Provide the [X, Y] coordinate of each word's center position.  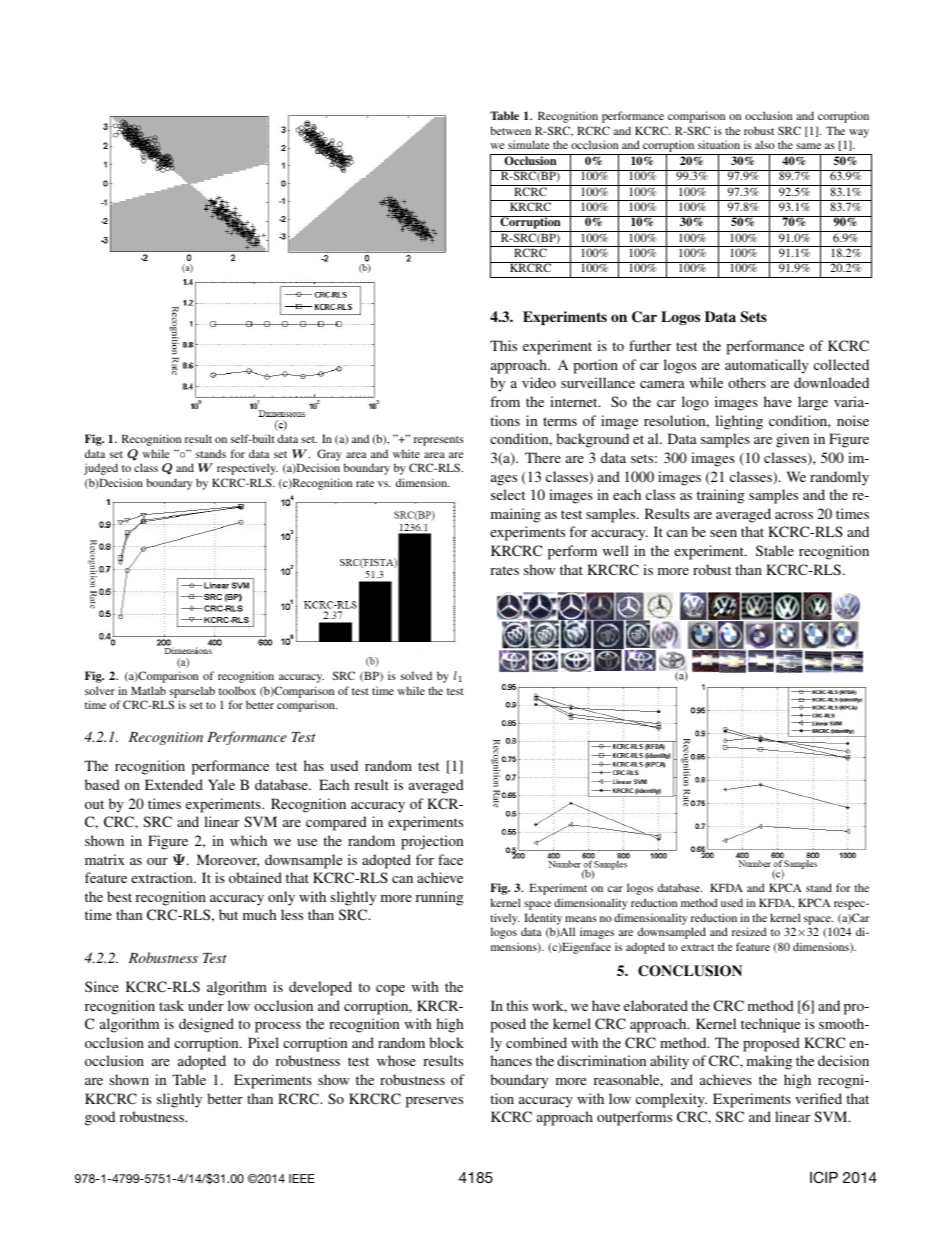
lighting [739, 422]
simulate [528, 144]
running [439, 898]
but [228, 914]
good [100, 1118]
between [510, 130]
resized [749, 931]
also [765, 144]
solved [416, 675]
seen [723, 533]
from [505, 401]
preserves [434, 1102]
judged [101, 469]
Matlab [148, 690]
